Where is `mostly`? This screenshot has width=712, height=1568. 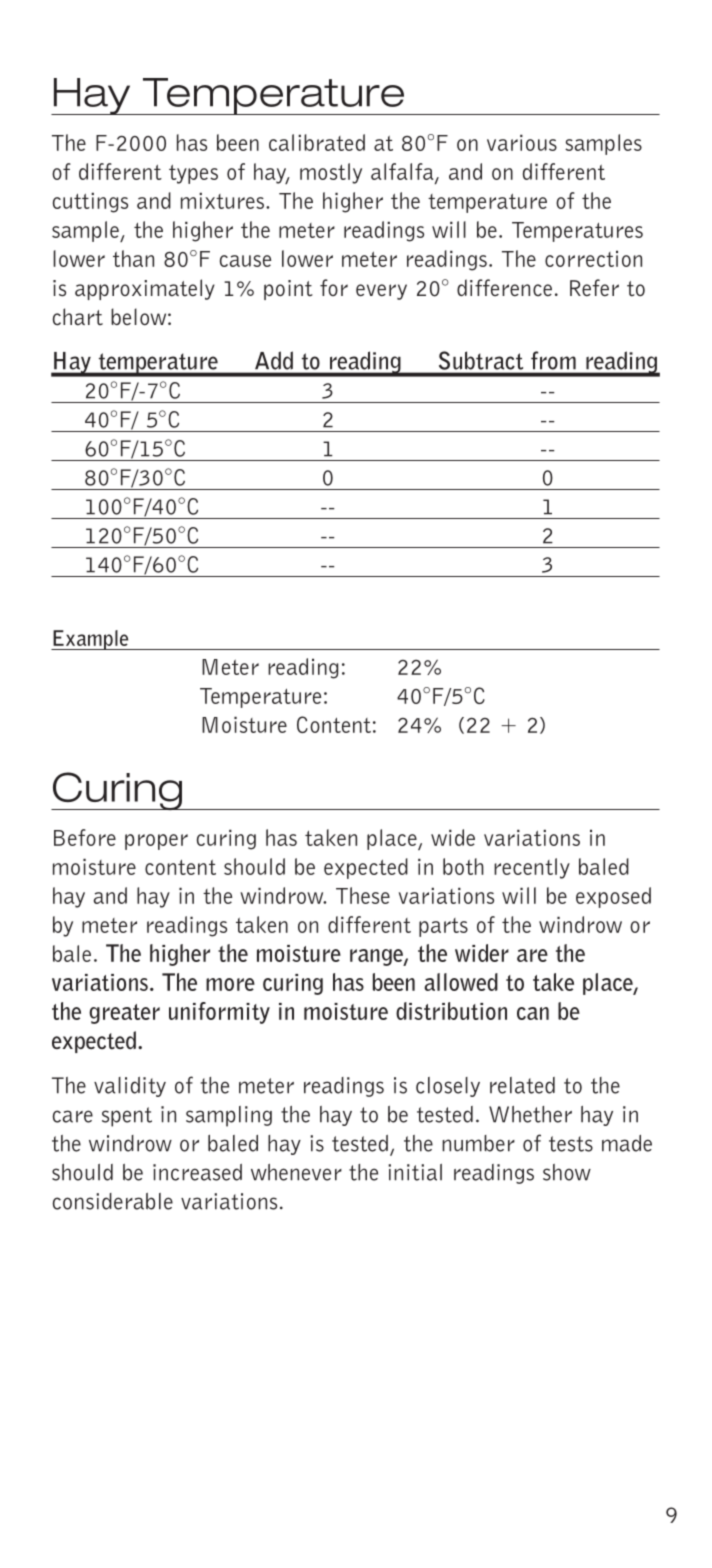 mostly is located at coordinates (331, 173).
